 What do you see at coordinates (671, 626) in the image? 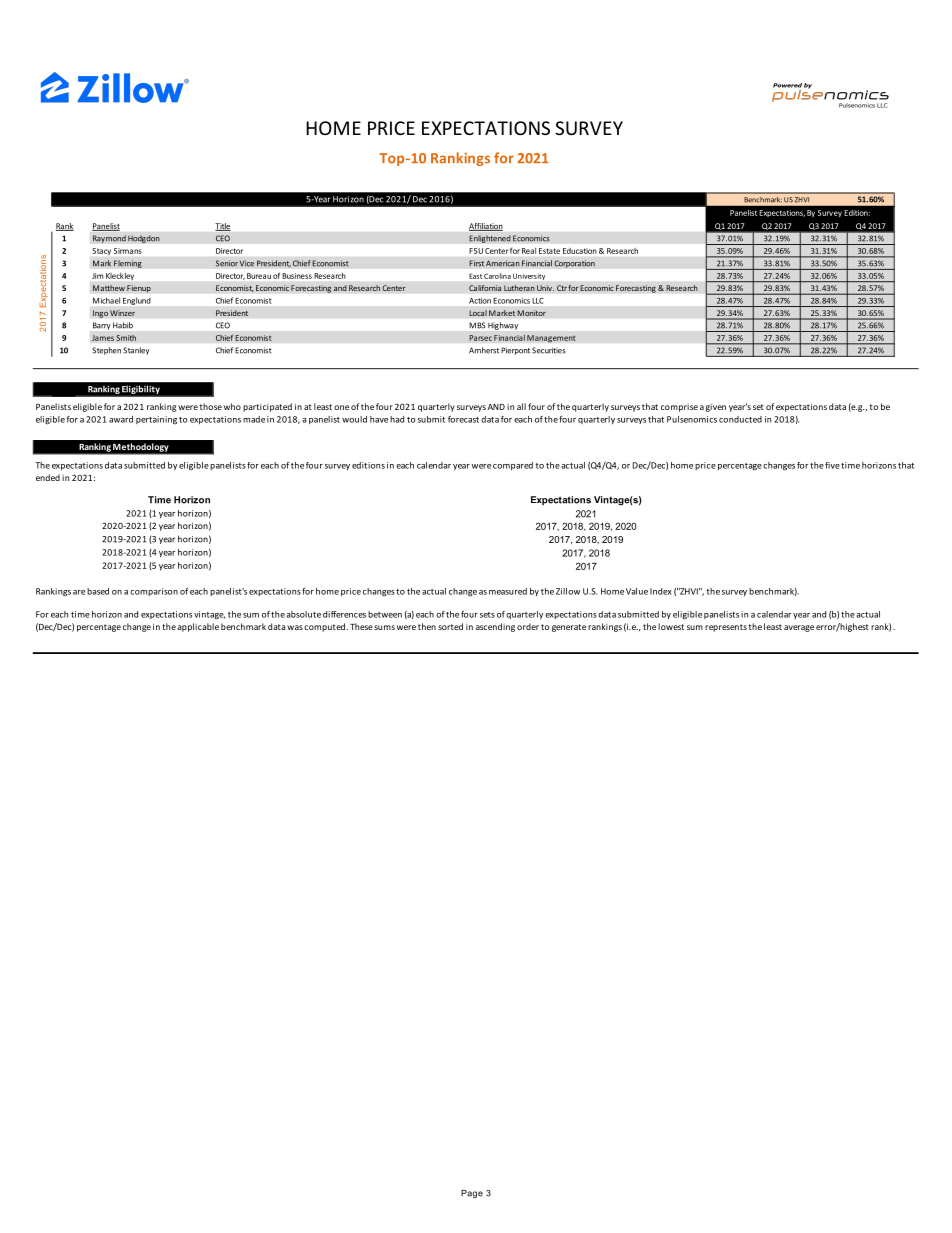
I see `lowest` at bounding box center [671, 626].
